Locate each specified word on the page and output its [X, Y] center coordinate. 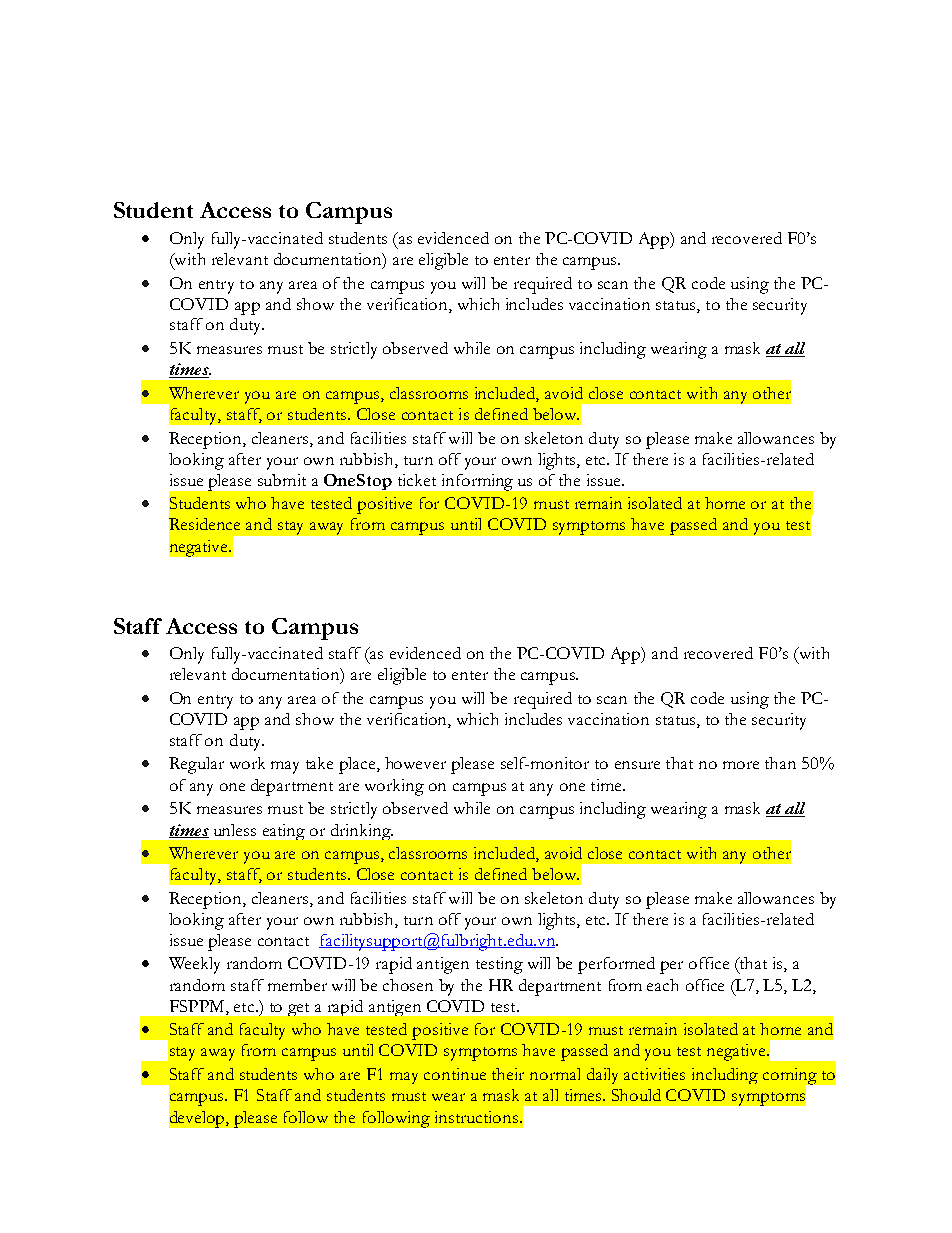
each [662, 985]
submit [282, 480]
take [319, 763]
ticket [417, 480]
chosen [408, 985]
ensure [637, 765]
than [780, 763]
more [741, 765]
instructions [476, 1117]
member [297, 985]
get [298, 1009]
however [415, 763]
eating [284, 832]
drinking [362, 832]
